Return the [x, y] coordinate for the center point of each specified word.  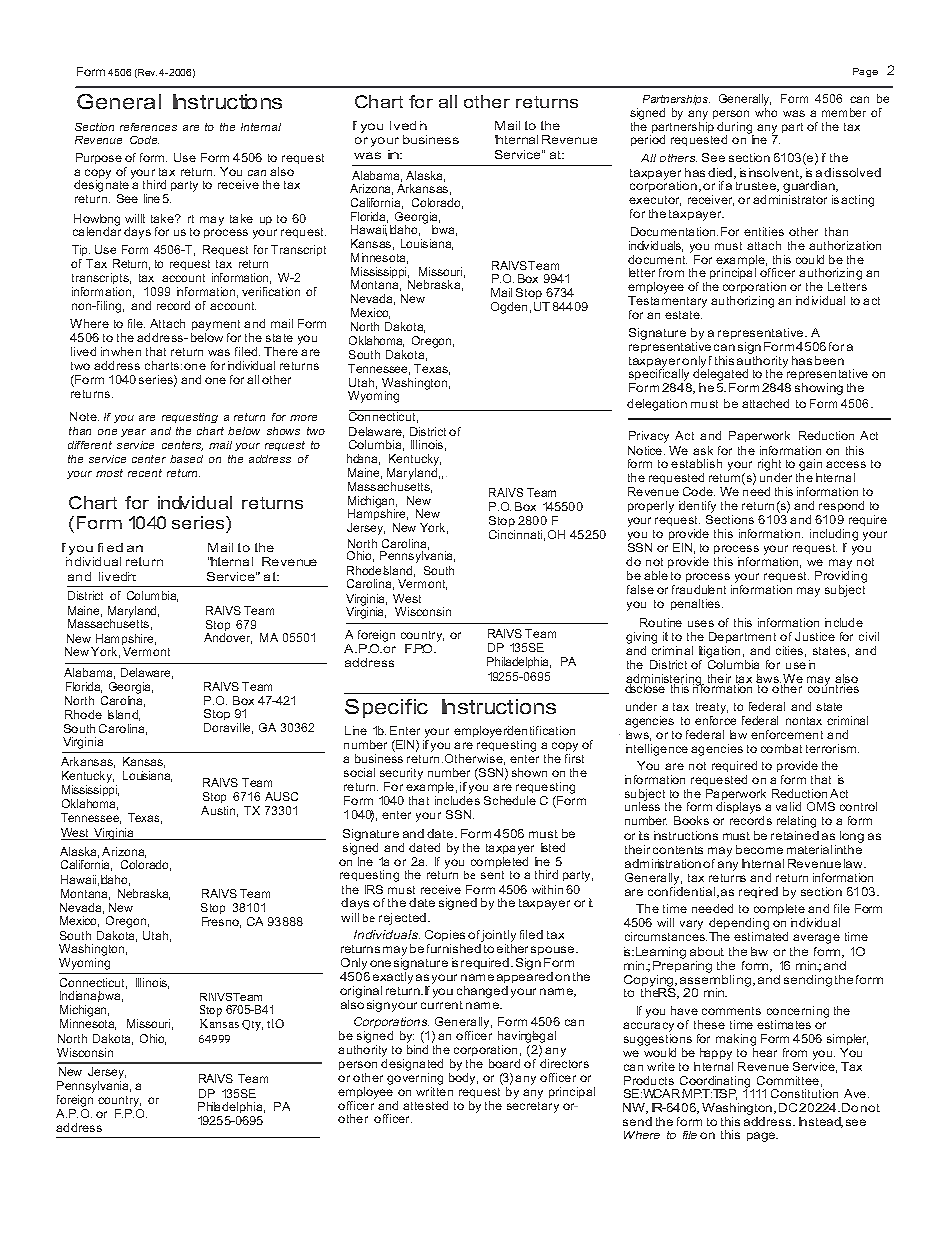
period [648, 140]
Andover [228, 638]
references [148, 127]
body [463, 1079]
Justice [815, 636]
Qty [252, 1025]
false [640, 589]
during [735, 129]
